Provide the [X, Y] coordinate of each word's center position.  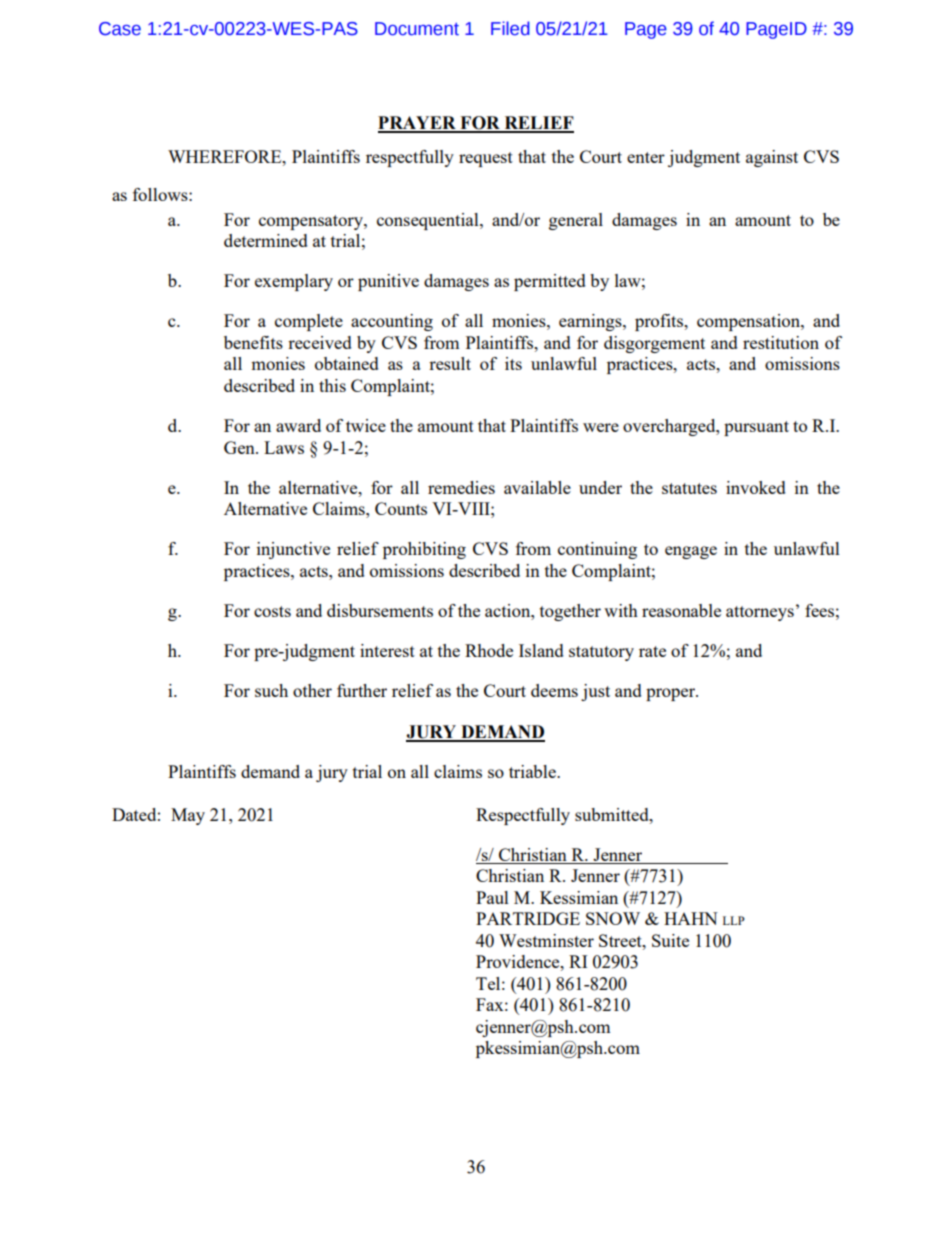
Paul [492, 897]
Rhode [489, 650]
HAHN [691, 918]
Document [417, 29]
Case [120, 29]
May [188, 816]
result [450, 363]
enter [646, 157]
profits [660, 322]
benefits [253, 342]
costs [272, 611]
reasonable [681, 610]
